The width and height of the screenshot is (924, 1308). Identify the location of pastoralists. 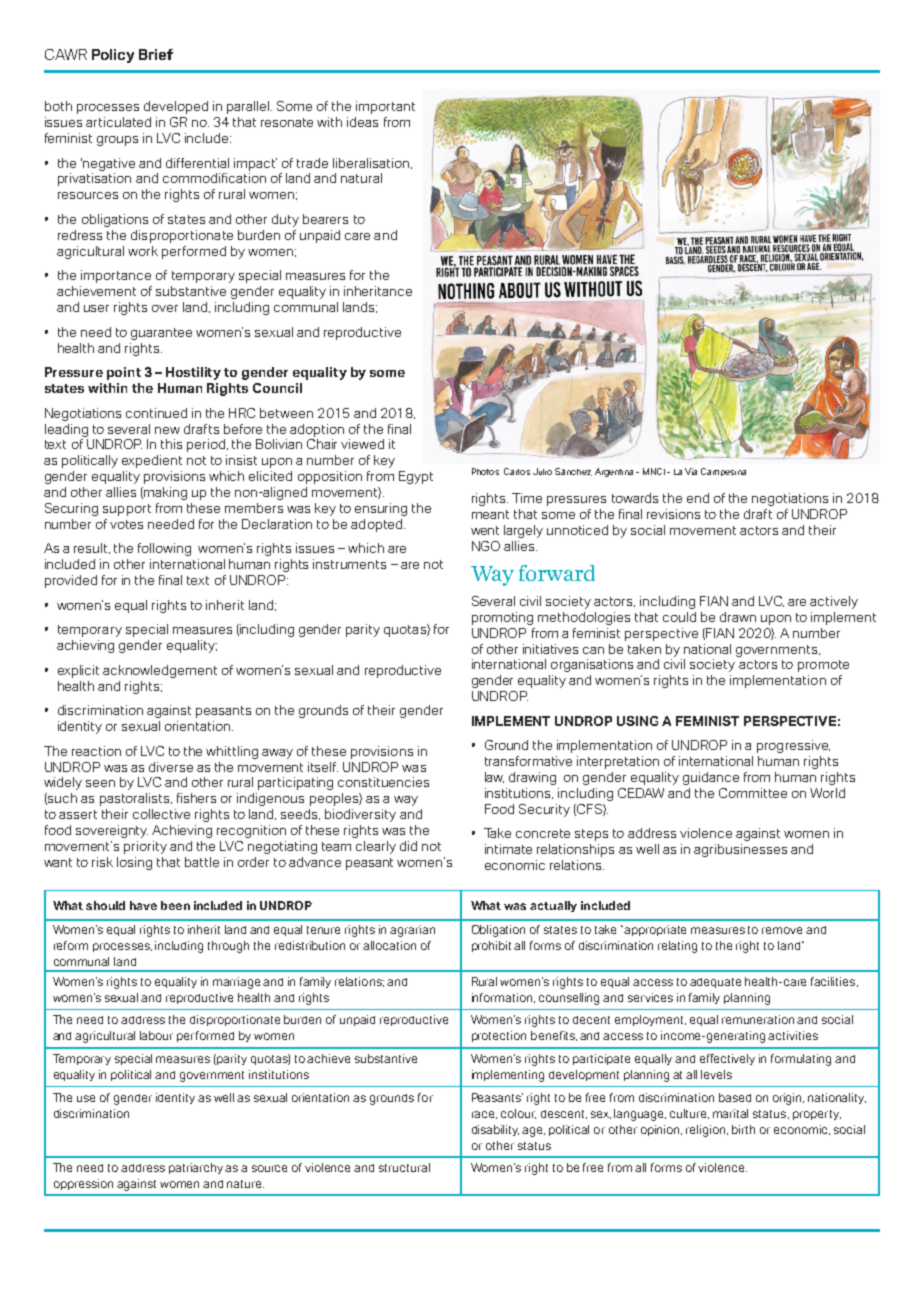
(136, 799).
